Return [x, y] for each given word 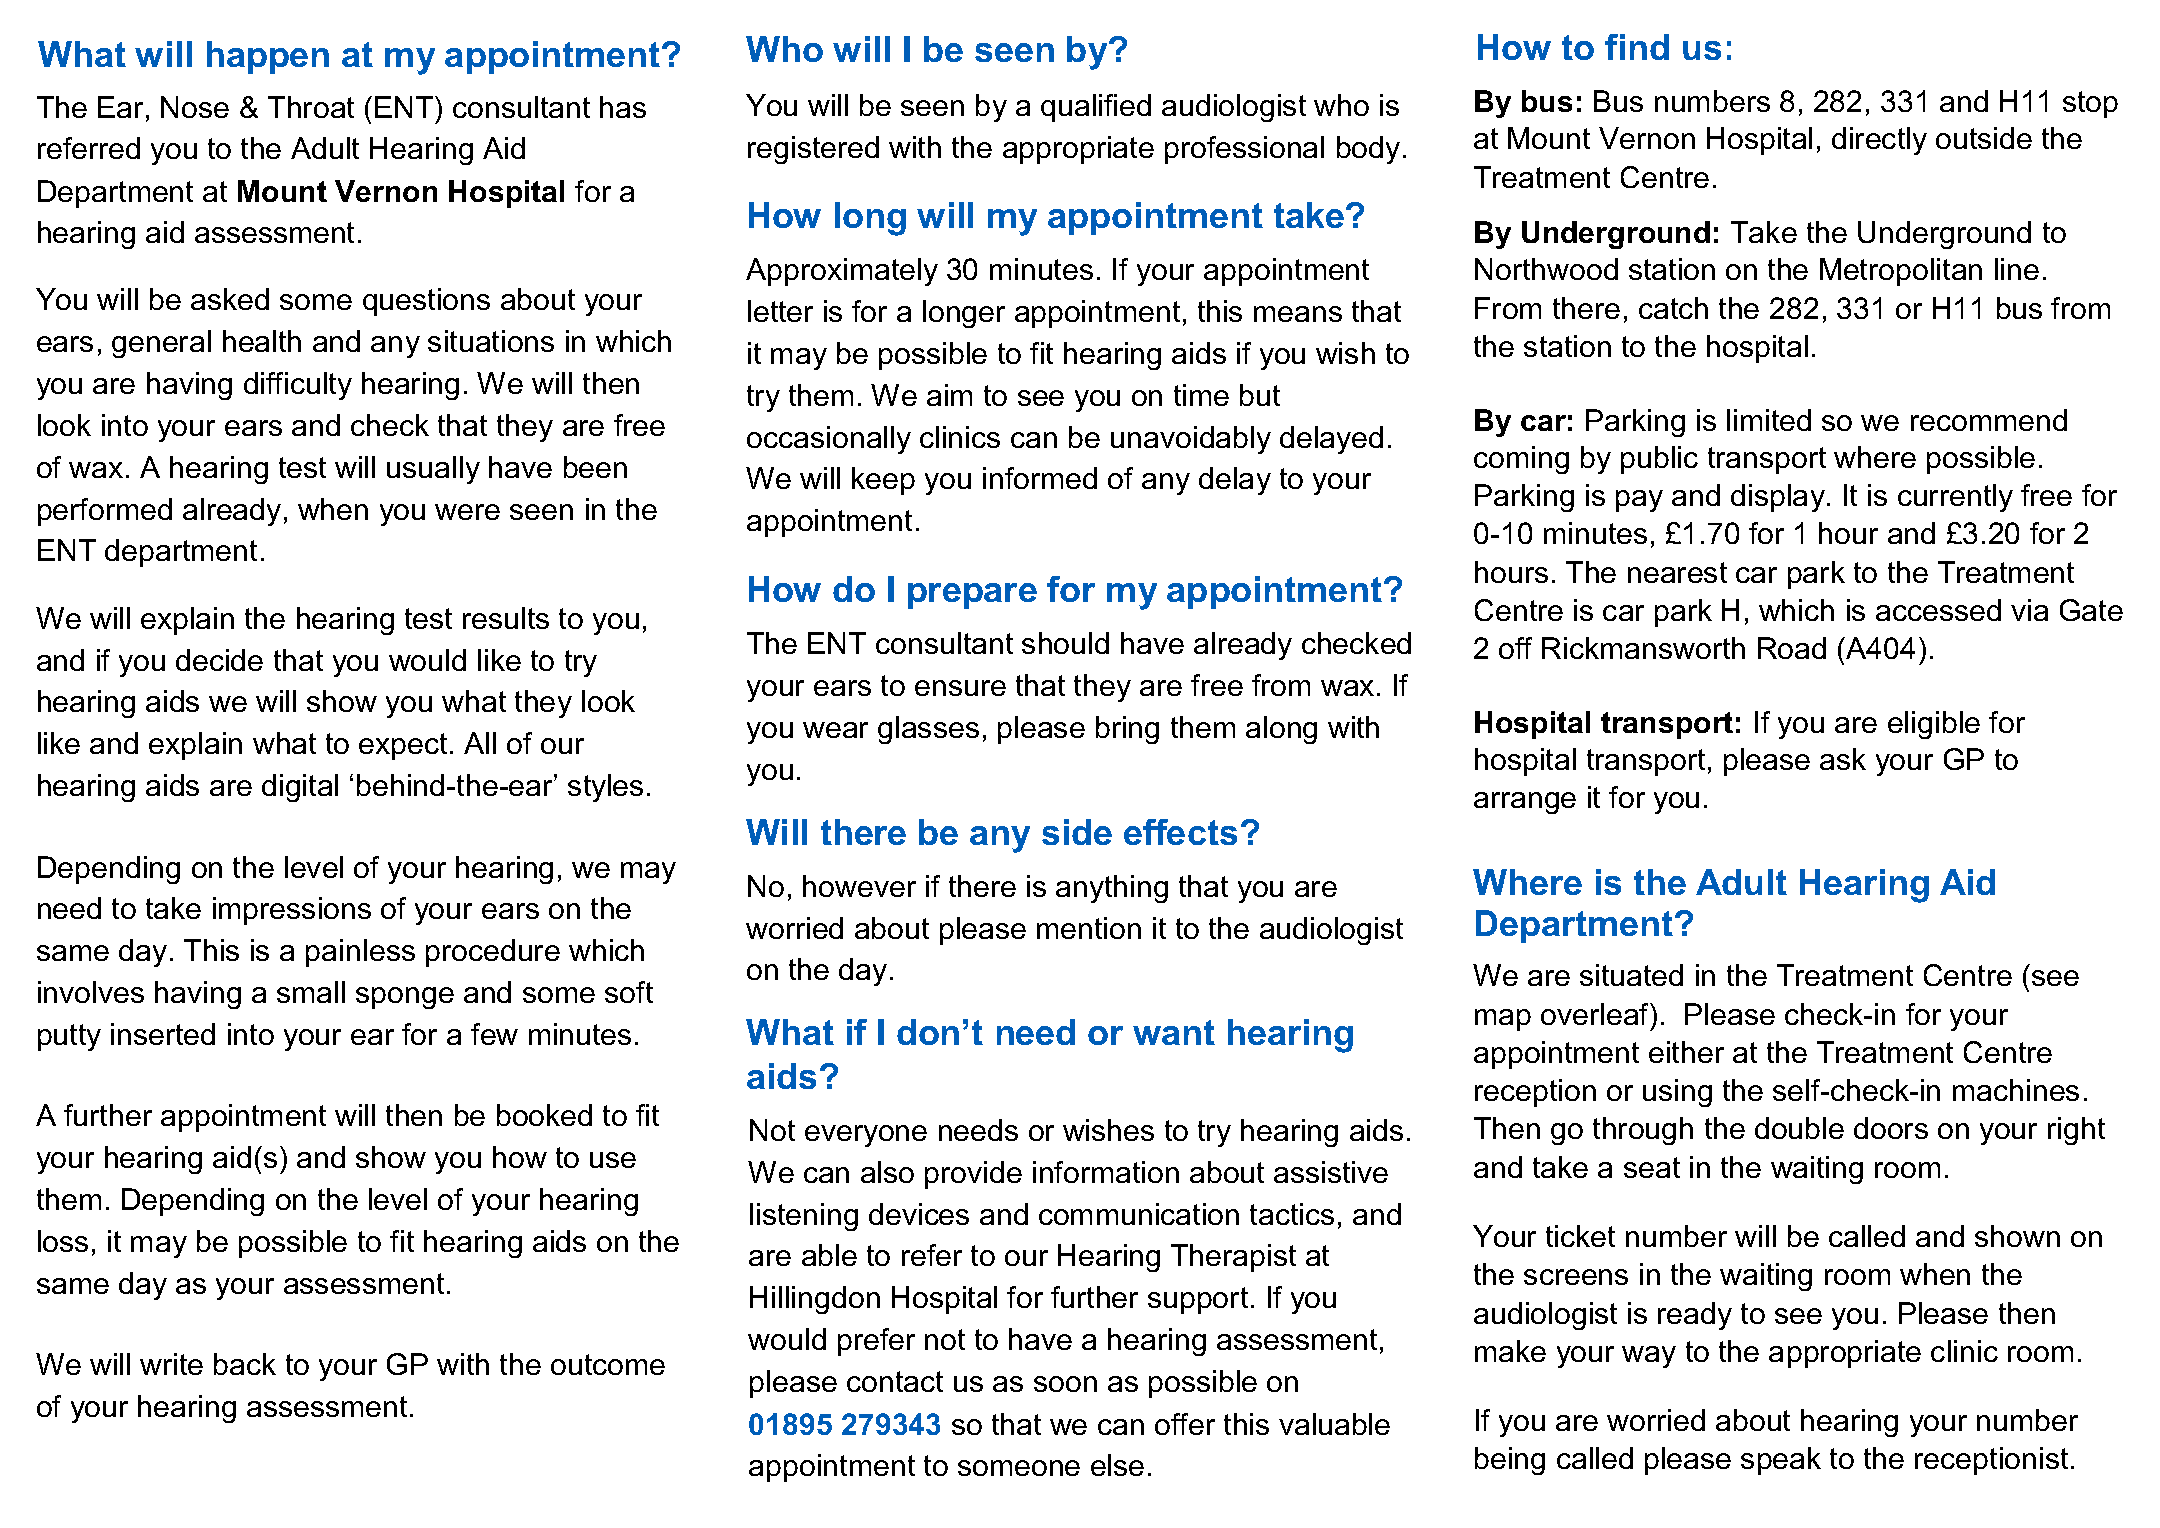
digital [300, 788]
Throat [311, 107]
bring [1127, 730]
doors [1891, 1128]
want [1174, 1032]
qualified [1096, 108]
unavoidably [1191, 440]
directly [1879, 141]
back [245, 1364]
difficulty [298, 386]
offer [1185, 1424]
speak [1781, 1461]
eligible [1934, 725]
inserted [163, 1034]
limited [1769, 420]
